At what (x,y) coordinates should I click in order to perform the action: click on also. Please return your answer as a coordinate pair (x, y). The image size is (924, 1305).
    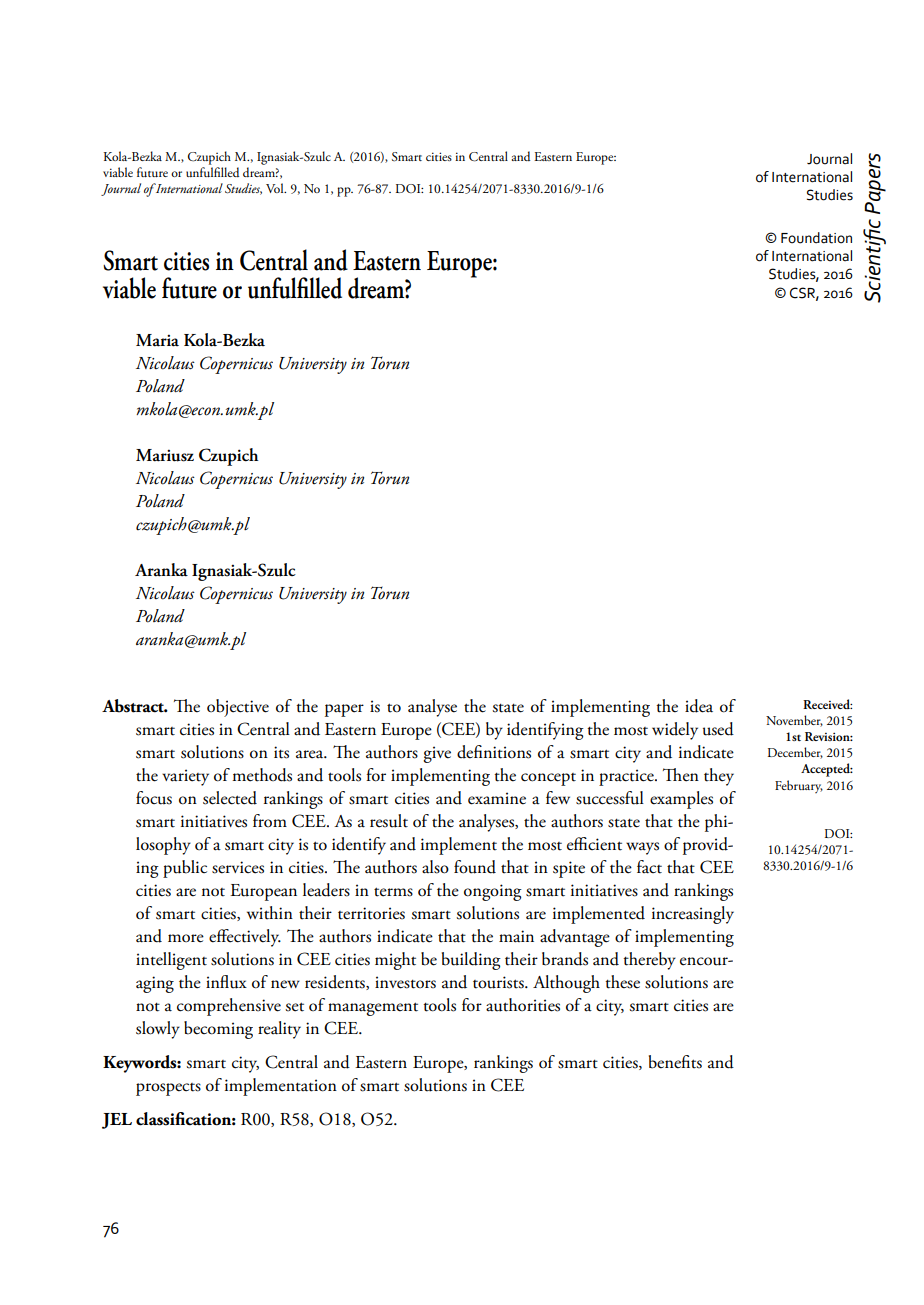
    Looking at the image, I should click on (435, 867).
